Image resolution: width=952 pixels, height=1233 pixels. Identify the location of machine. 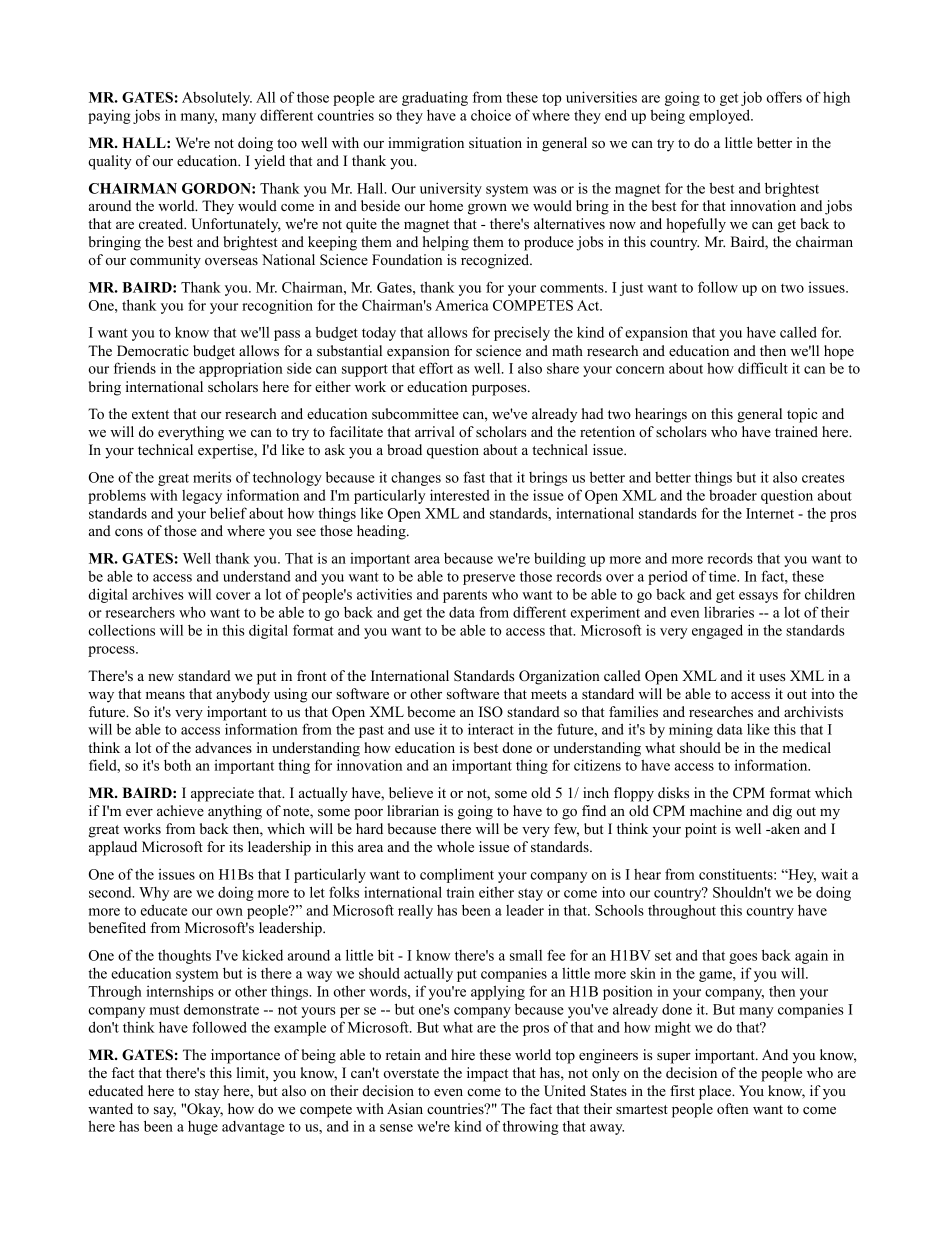
(716, 810).
